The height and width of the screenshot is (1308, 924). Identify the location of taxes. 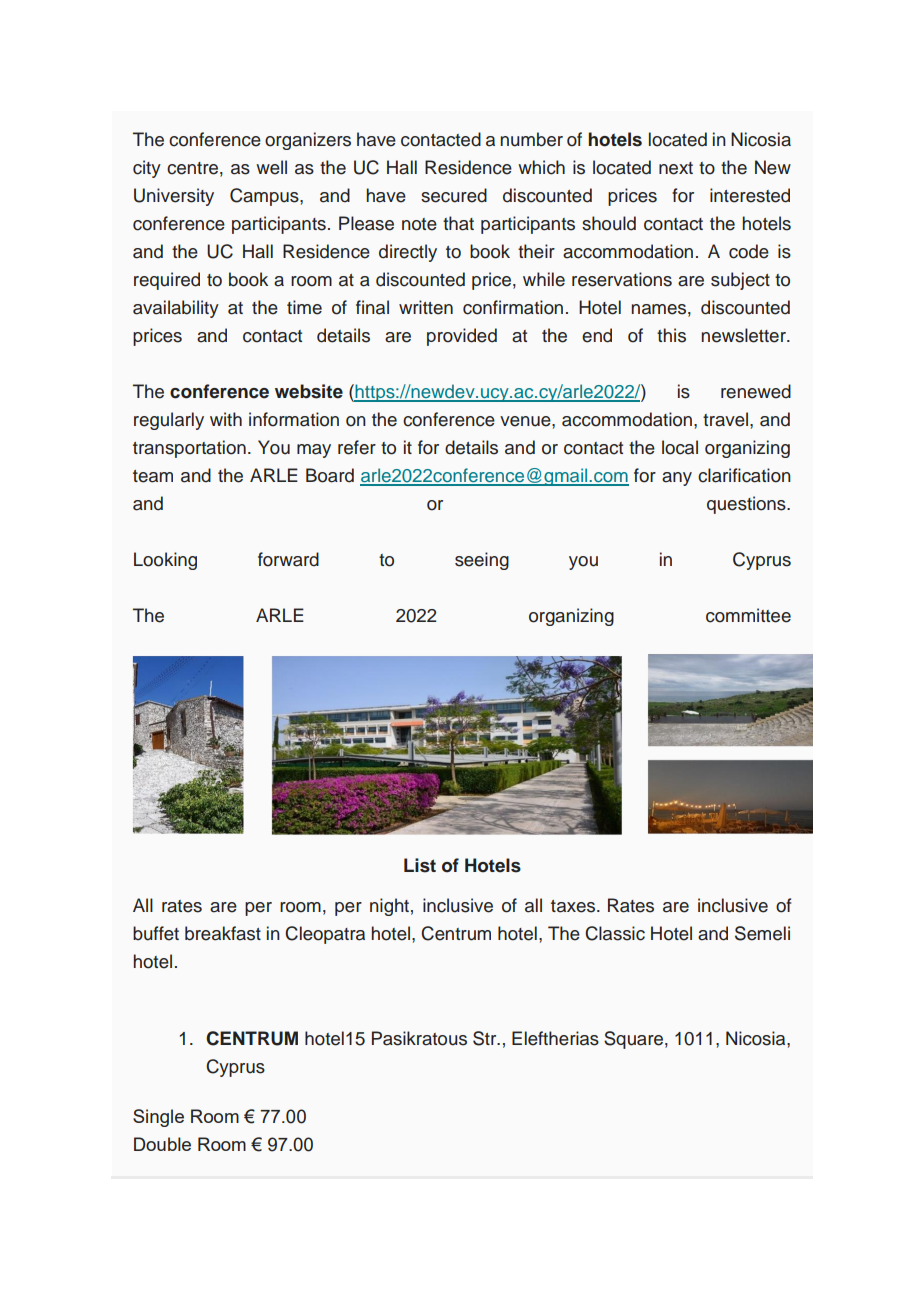
(574, 906).
